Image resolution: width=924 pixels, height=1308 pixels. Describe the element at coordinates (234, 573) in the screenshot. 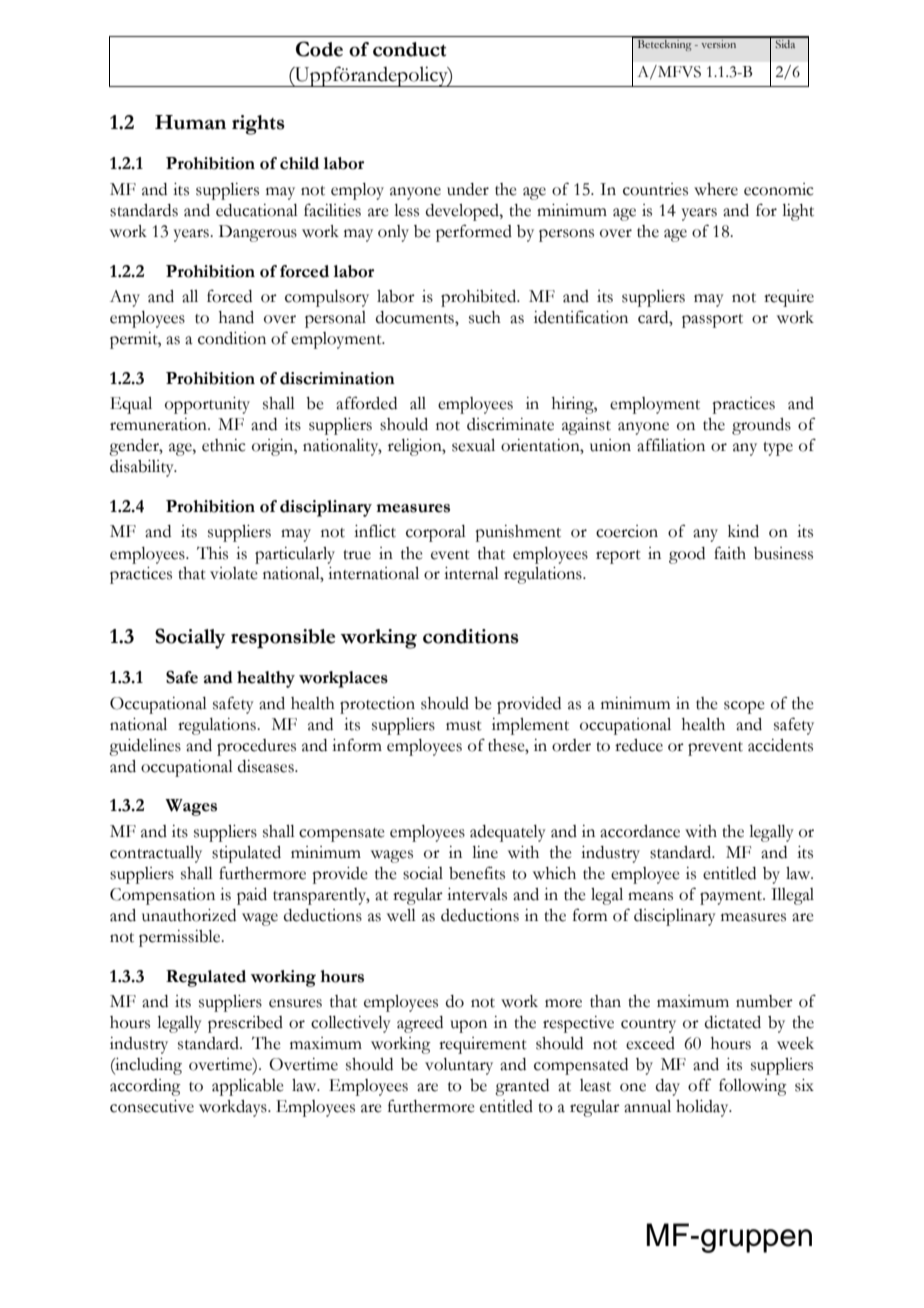

I see `violate` at that location.
